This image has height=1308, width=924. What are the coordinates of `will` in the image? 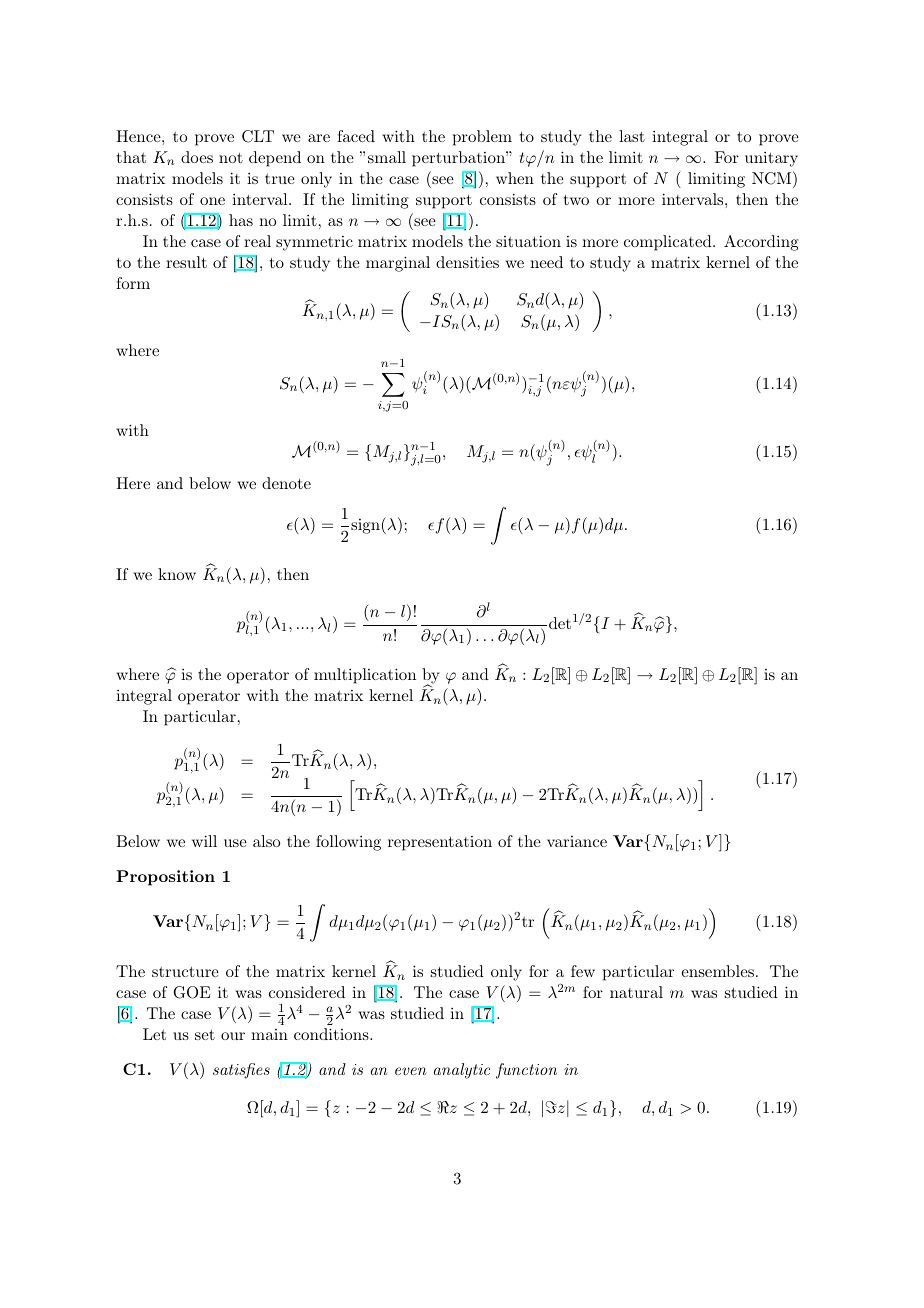 It's located at (204, 841).
